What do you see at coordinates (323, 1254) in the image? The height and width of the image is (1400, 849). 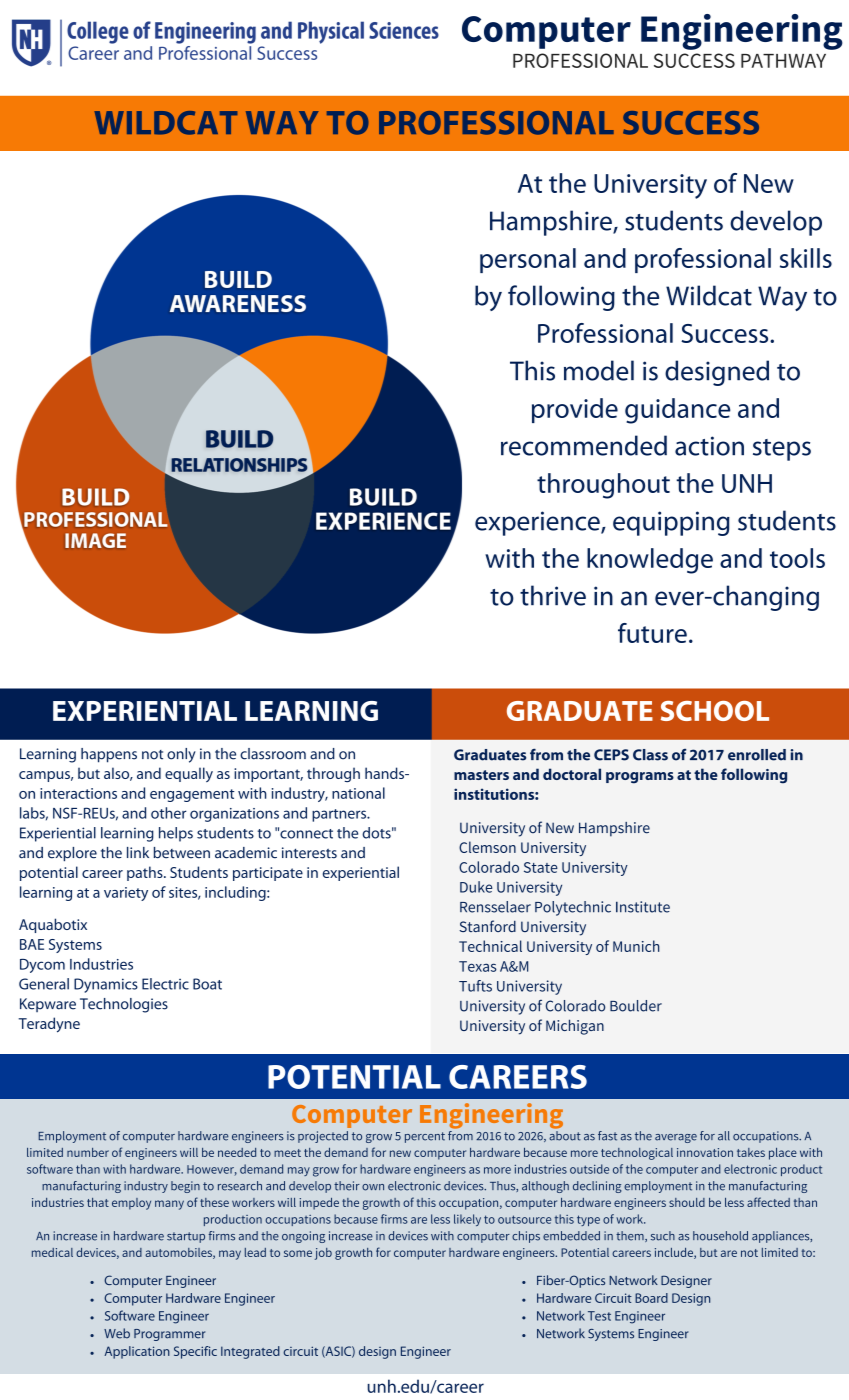 I see `job` at bounding box center [323, 1254].
